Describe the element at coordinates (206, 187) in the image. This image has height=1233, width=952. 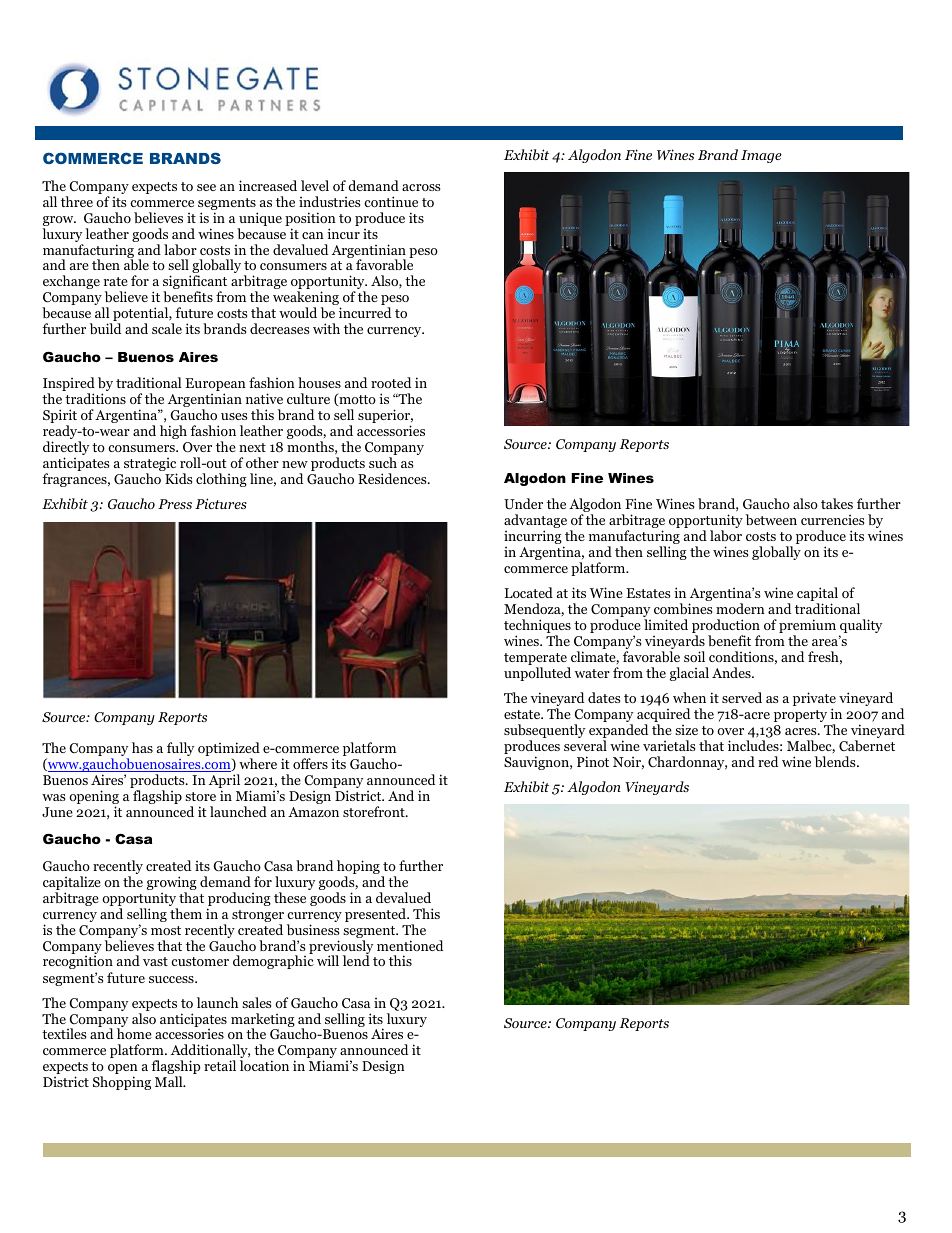
I see `see` at that location.
